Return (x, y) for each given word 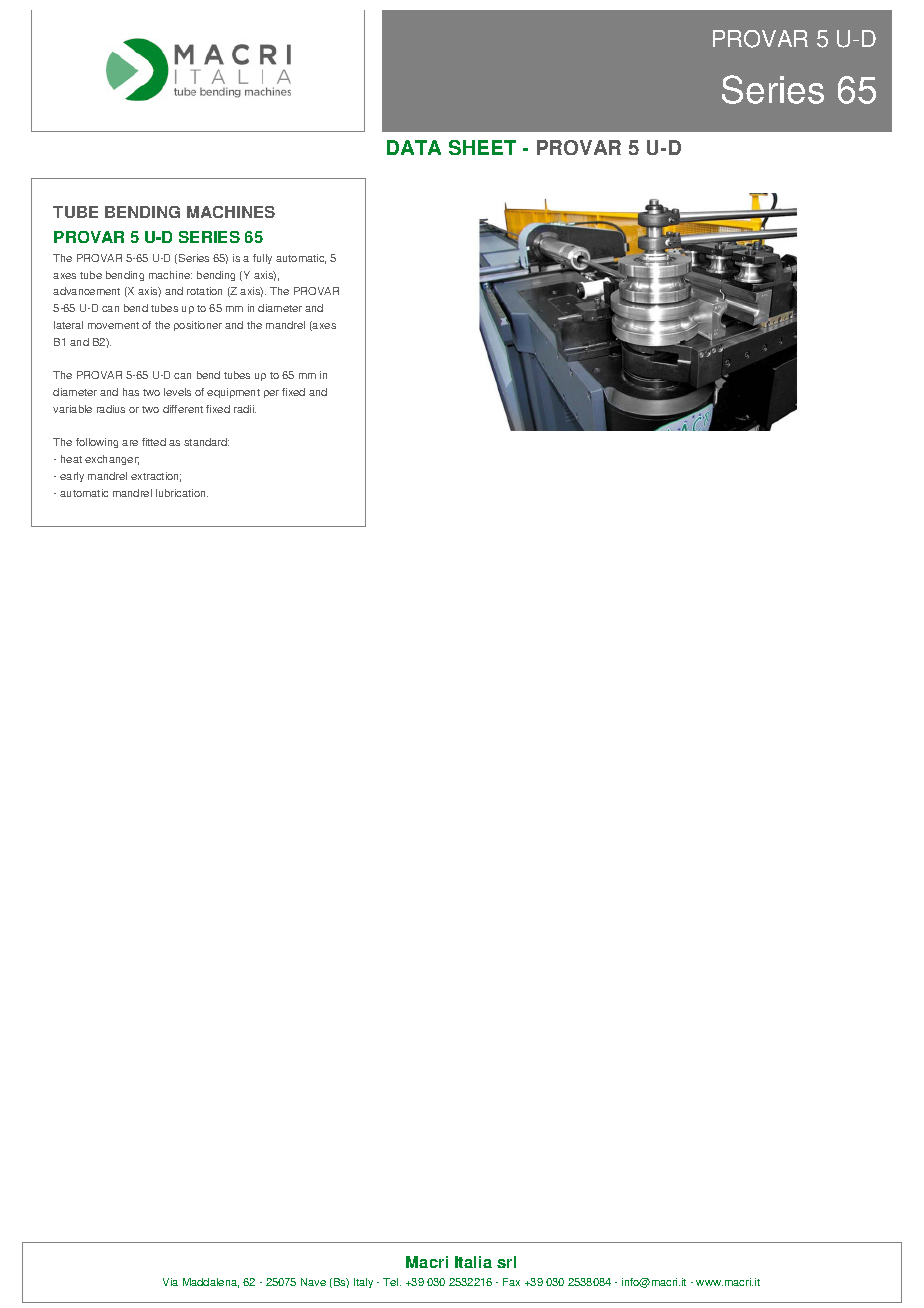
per (271, 394)
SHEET (482, 147)
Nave (313, 1282)
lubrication (182, 493)
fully (262, 259)
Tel (392, 1282)
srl (506, 1262)
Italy (363, 1283)
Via (170, 1282)
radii (245, 409)
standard (206, 442)
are (130, 443)
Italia (473, 1262)
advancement (86, 291)
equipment (233, 393)
